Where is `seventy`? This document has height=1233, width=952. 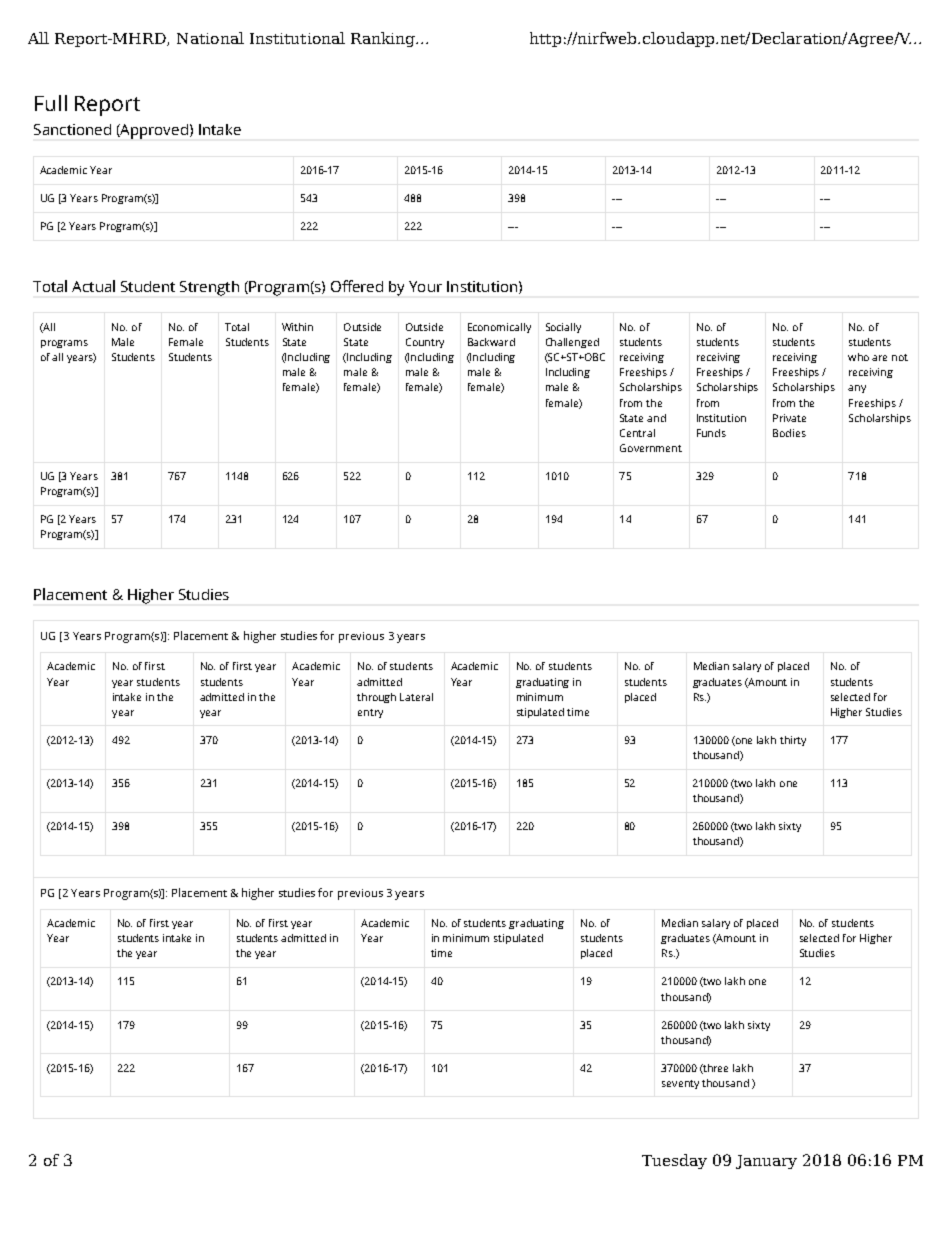 seventy is located at coordinates (680, 1084).
